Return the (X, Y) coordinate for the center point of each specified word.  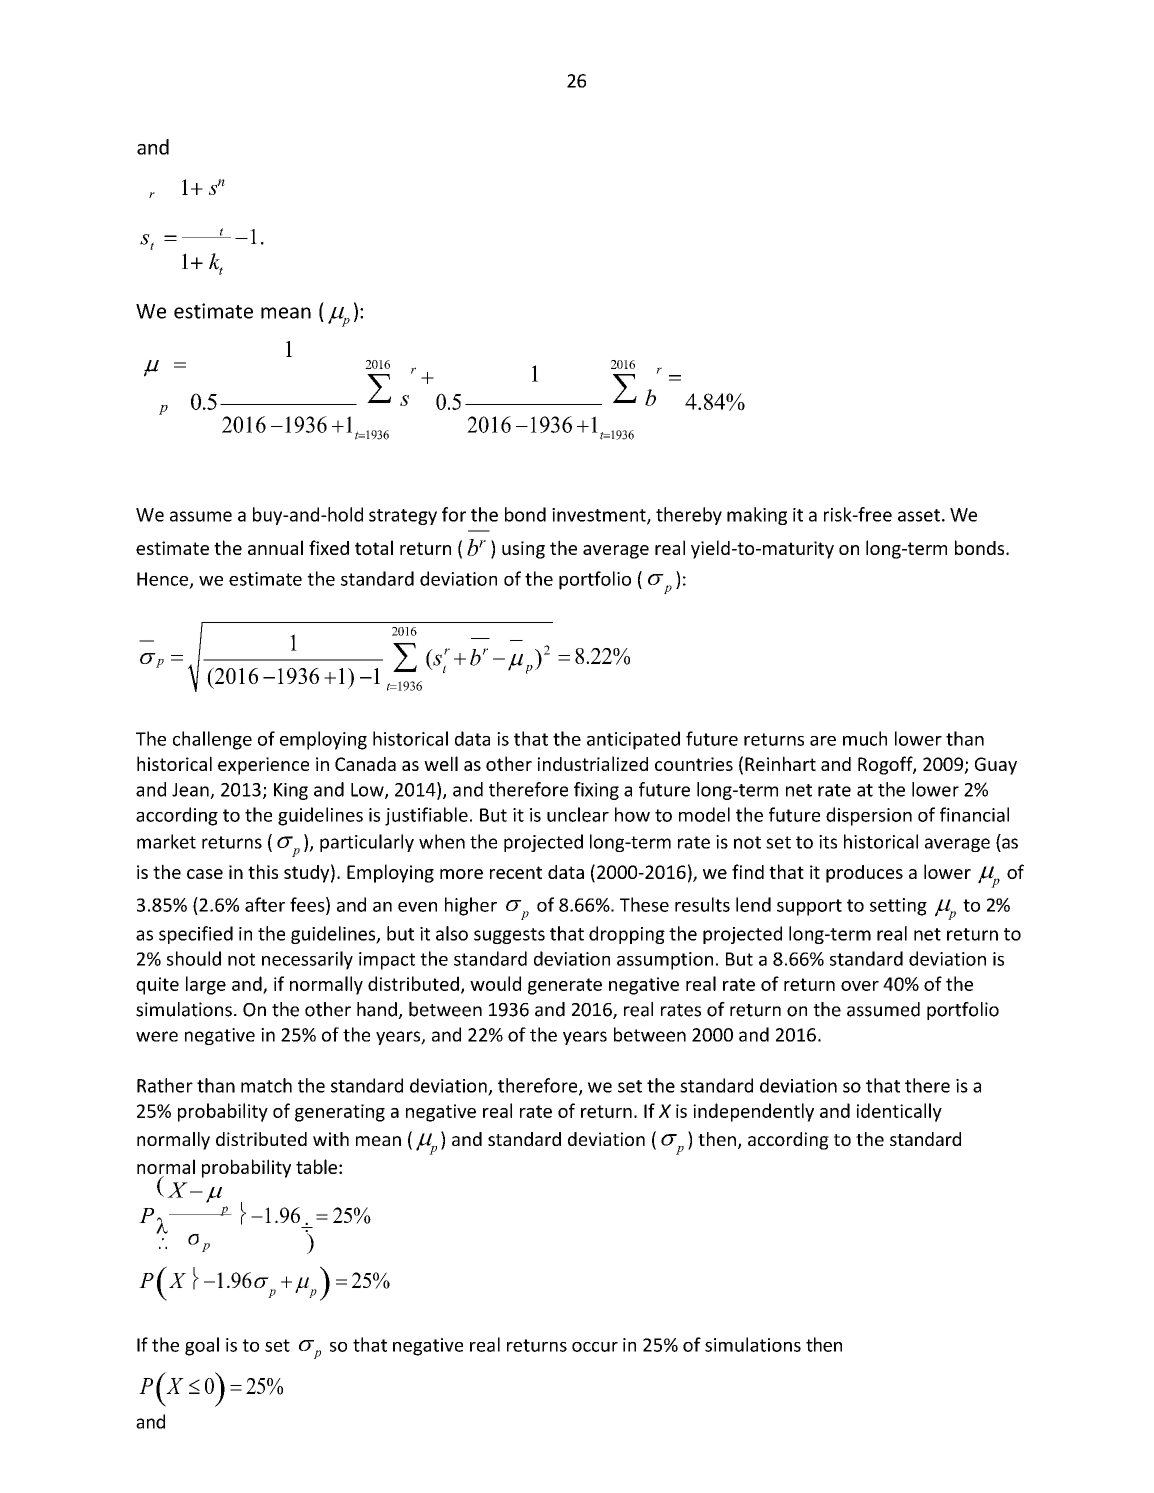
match (266, 1085)
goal (202, 1346)
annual (275, 547)
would (495, 983)
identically (899, 1112)
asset (919, 515)
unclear (578, 814)
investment (600, 516)
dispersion (869, 816)
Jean (191, 791)
